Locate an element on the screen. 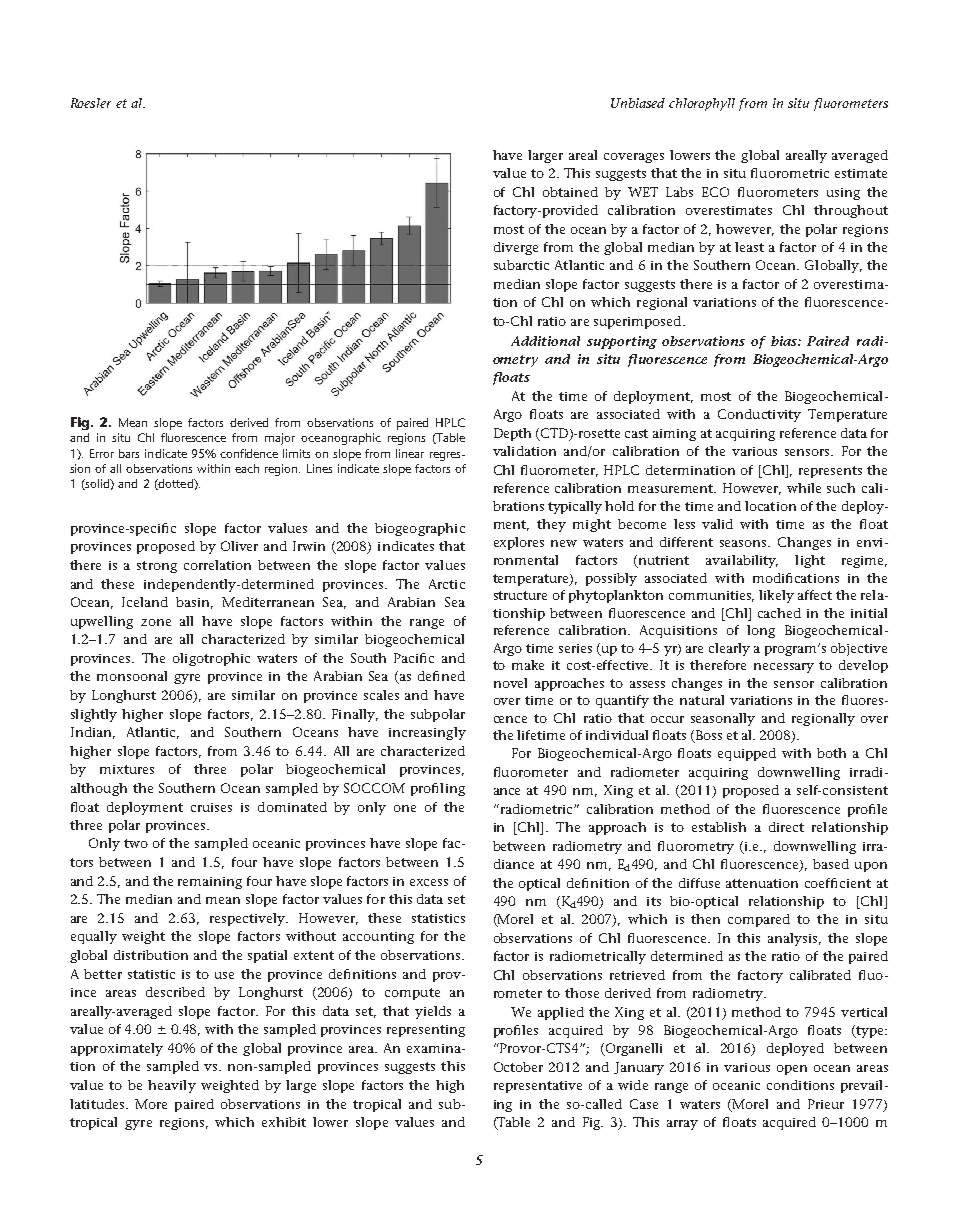 Image resolution: width=958 pixels, height=1232 pixels. diverge is located at coordinates (516, 248).
